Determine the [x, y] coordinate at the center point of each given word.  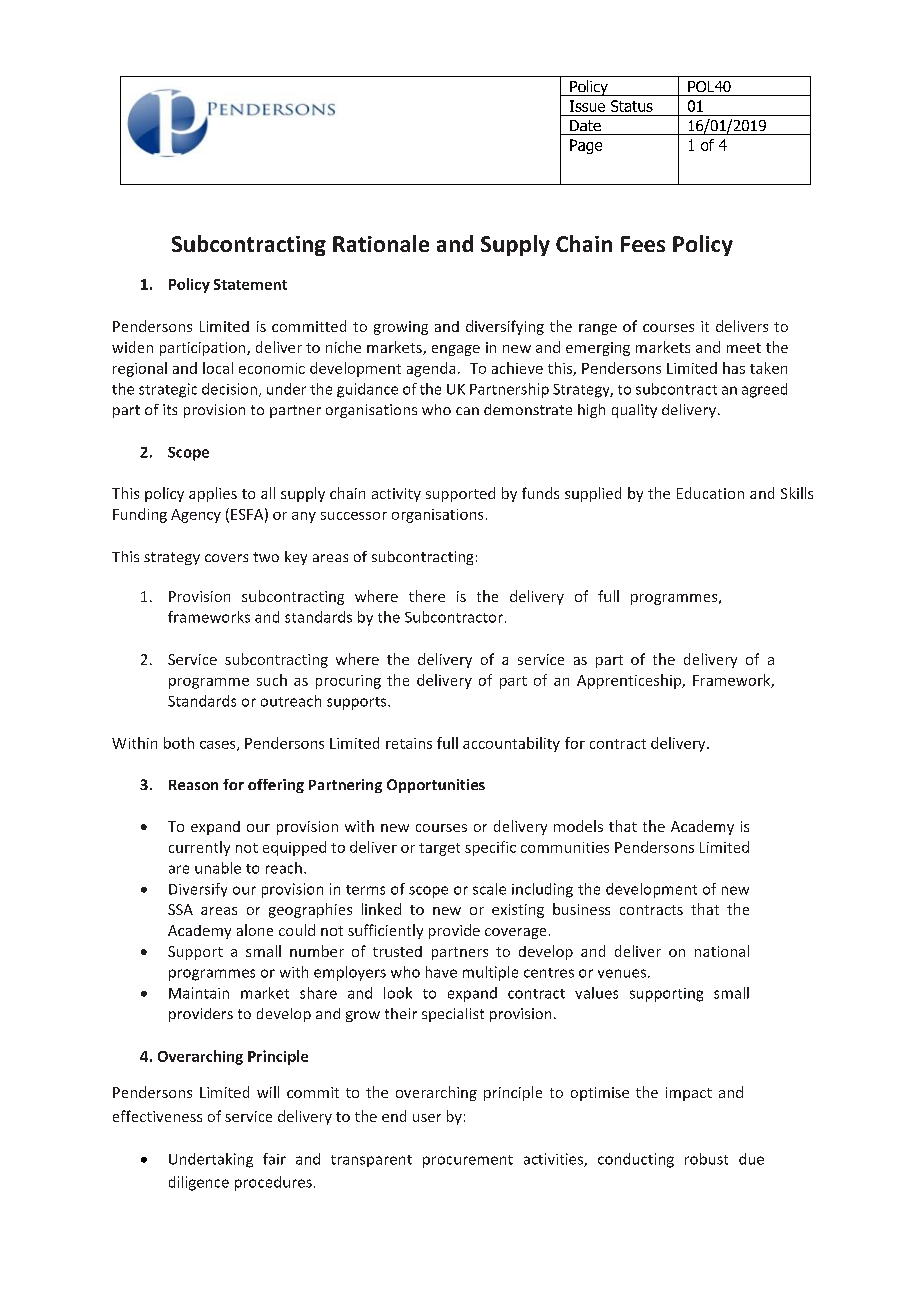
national [722, 951]
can [467, 411]
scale [489, 889]
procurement [468, 1161]
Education [710, 493]
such [272, 680]
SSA [180, 909]
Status [632, 106]
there [427, 596]
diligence [199, 1183]
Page [586, 146]
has [734, 368]
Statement [250, 284]
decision [229, 389]
